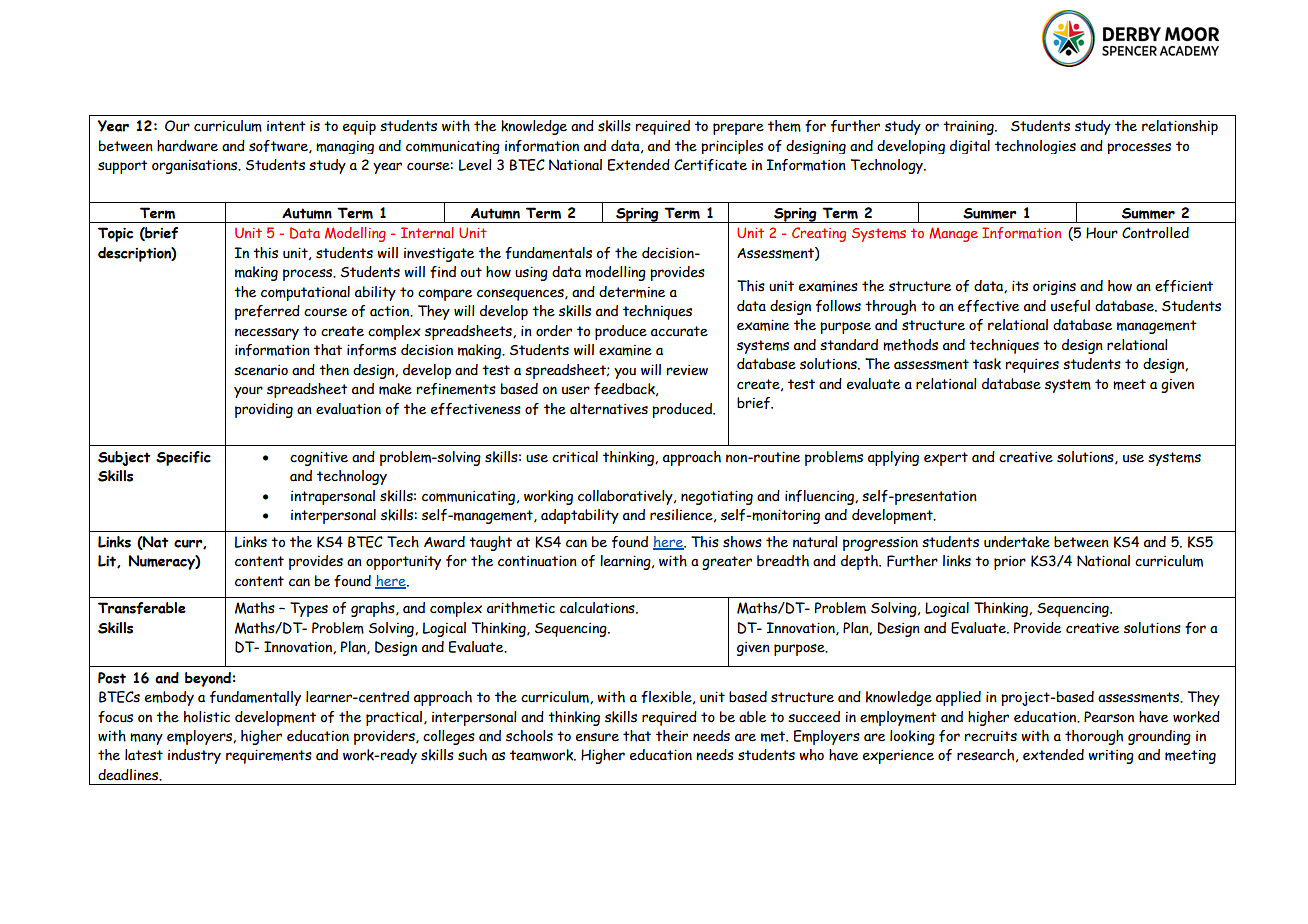  I want to click on requires, so click(1032, 366).
